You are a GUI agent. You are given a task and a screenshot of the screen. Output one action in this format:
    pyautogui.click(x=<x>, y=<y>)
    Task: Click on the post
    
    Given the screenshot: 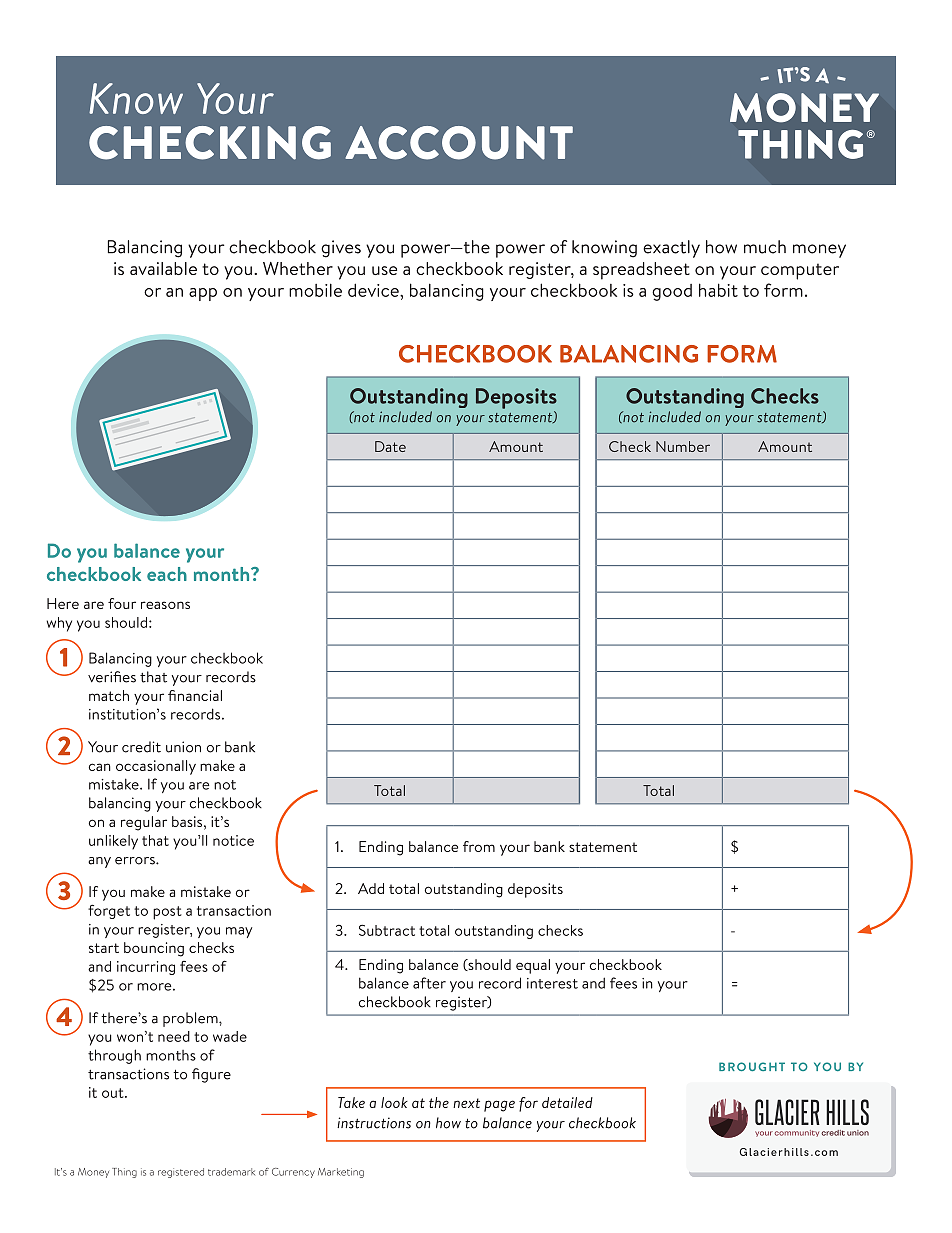 What is the action you would take?
    pyautogui.click(x=167, y=913)
